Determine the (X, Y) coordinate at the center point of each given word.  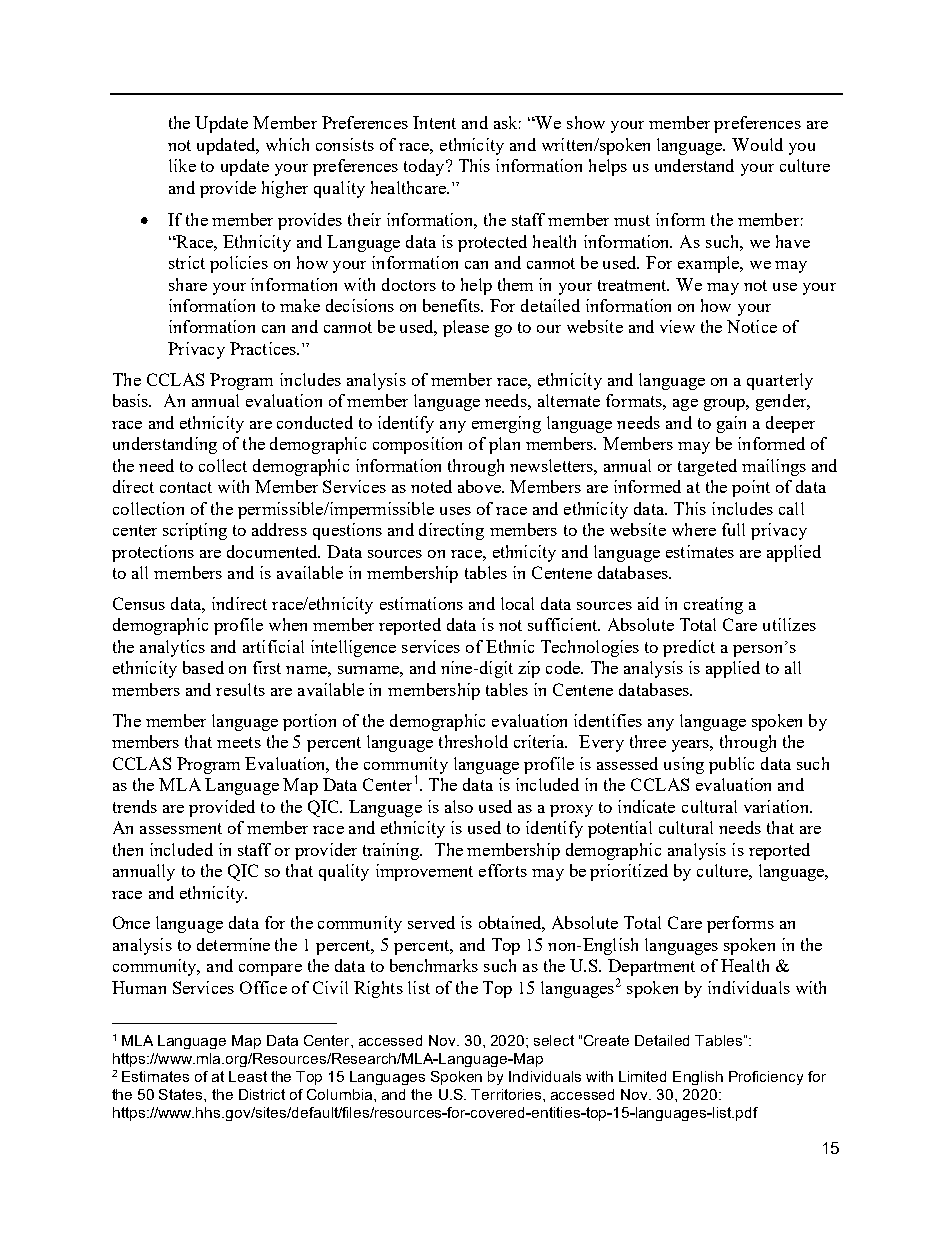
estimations (421, 603)
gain (731, 424)
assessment (181, 828)
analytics (172, 648)
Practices (264, 348)
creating (713, 605)
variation (777, 806)
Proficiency (766, 1078)
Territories (507, 1094)
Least (248, 1076)
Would (757, 144)
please (466, 328)
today (425, 167)
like (182, 165)
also (459, 806)
